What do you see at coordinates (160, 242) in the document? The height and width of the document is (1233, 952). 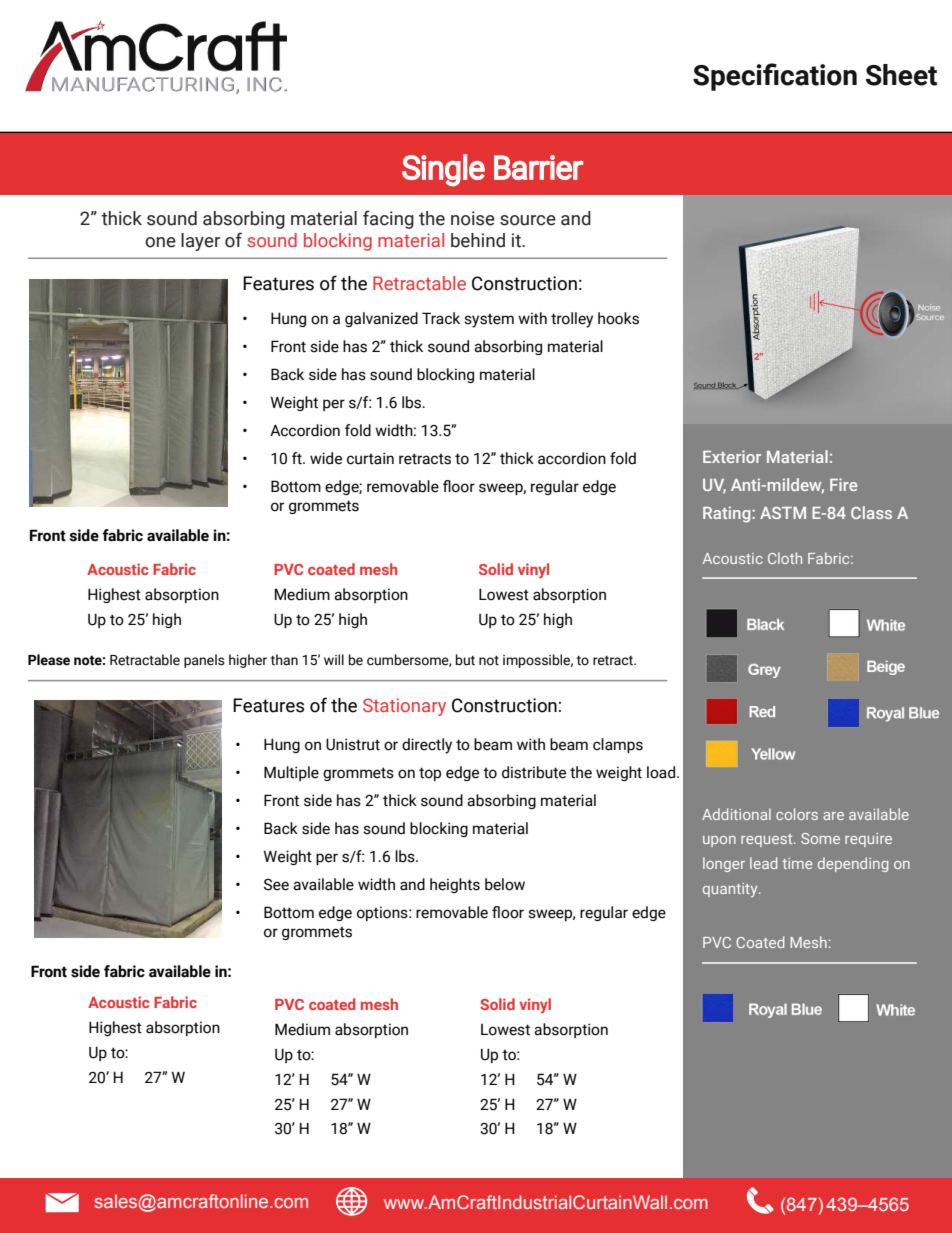 I see `one` at bounding box center [160, 242].
